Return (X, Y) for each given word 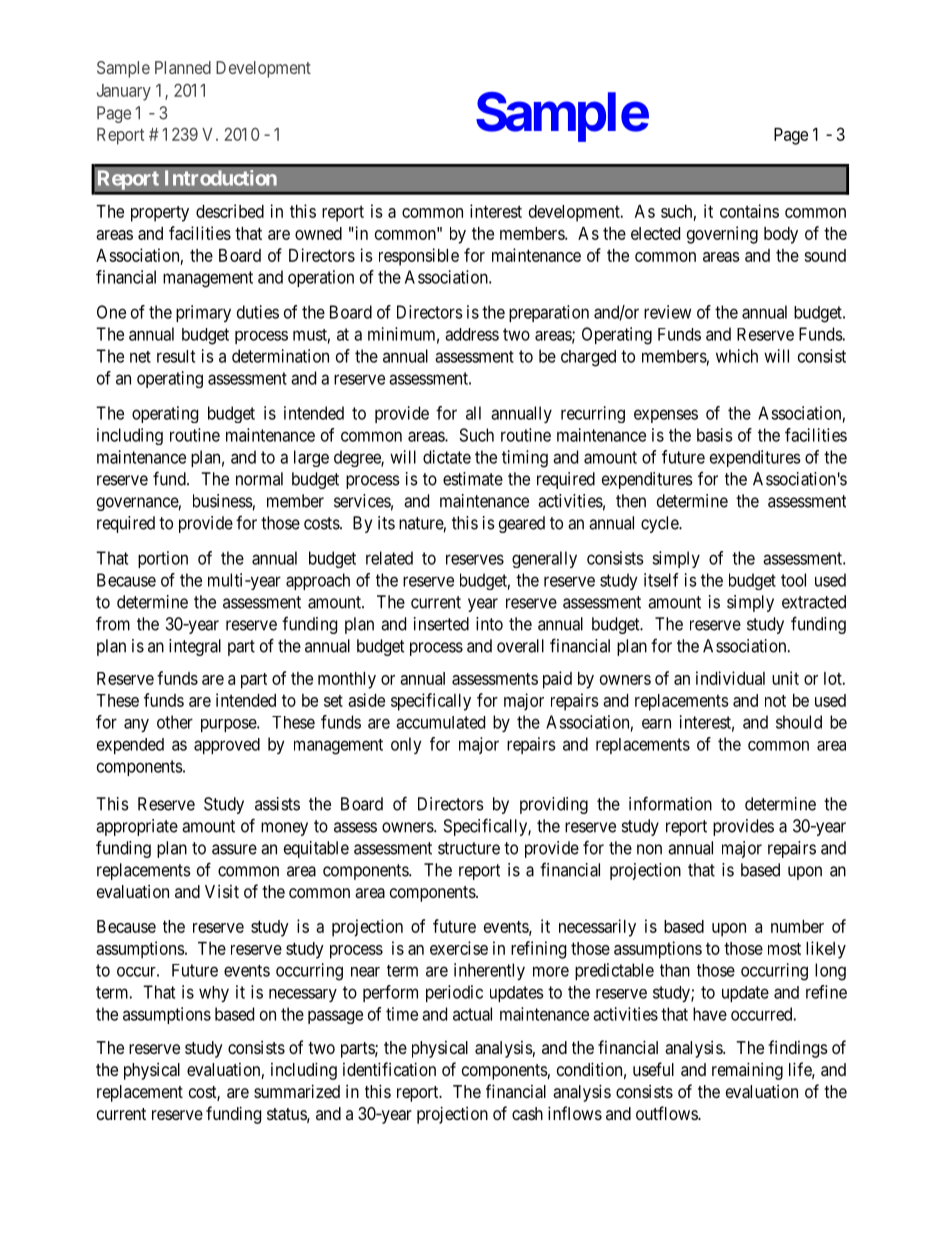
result (176, 356)
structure (469, 848)
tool (793, 580)
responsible (419, 257)
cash (527, 1113)
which (737, 356)
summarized (297, 1091)
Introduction (221, 178)
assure (234, 849)
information (670, 803)
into (489, 624)
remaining (747, 1071)
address (472, 334)
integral (195, 647)
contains (749, 211)
